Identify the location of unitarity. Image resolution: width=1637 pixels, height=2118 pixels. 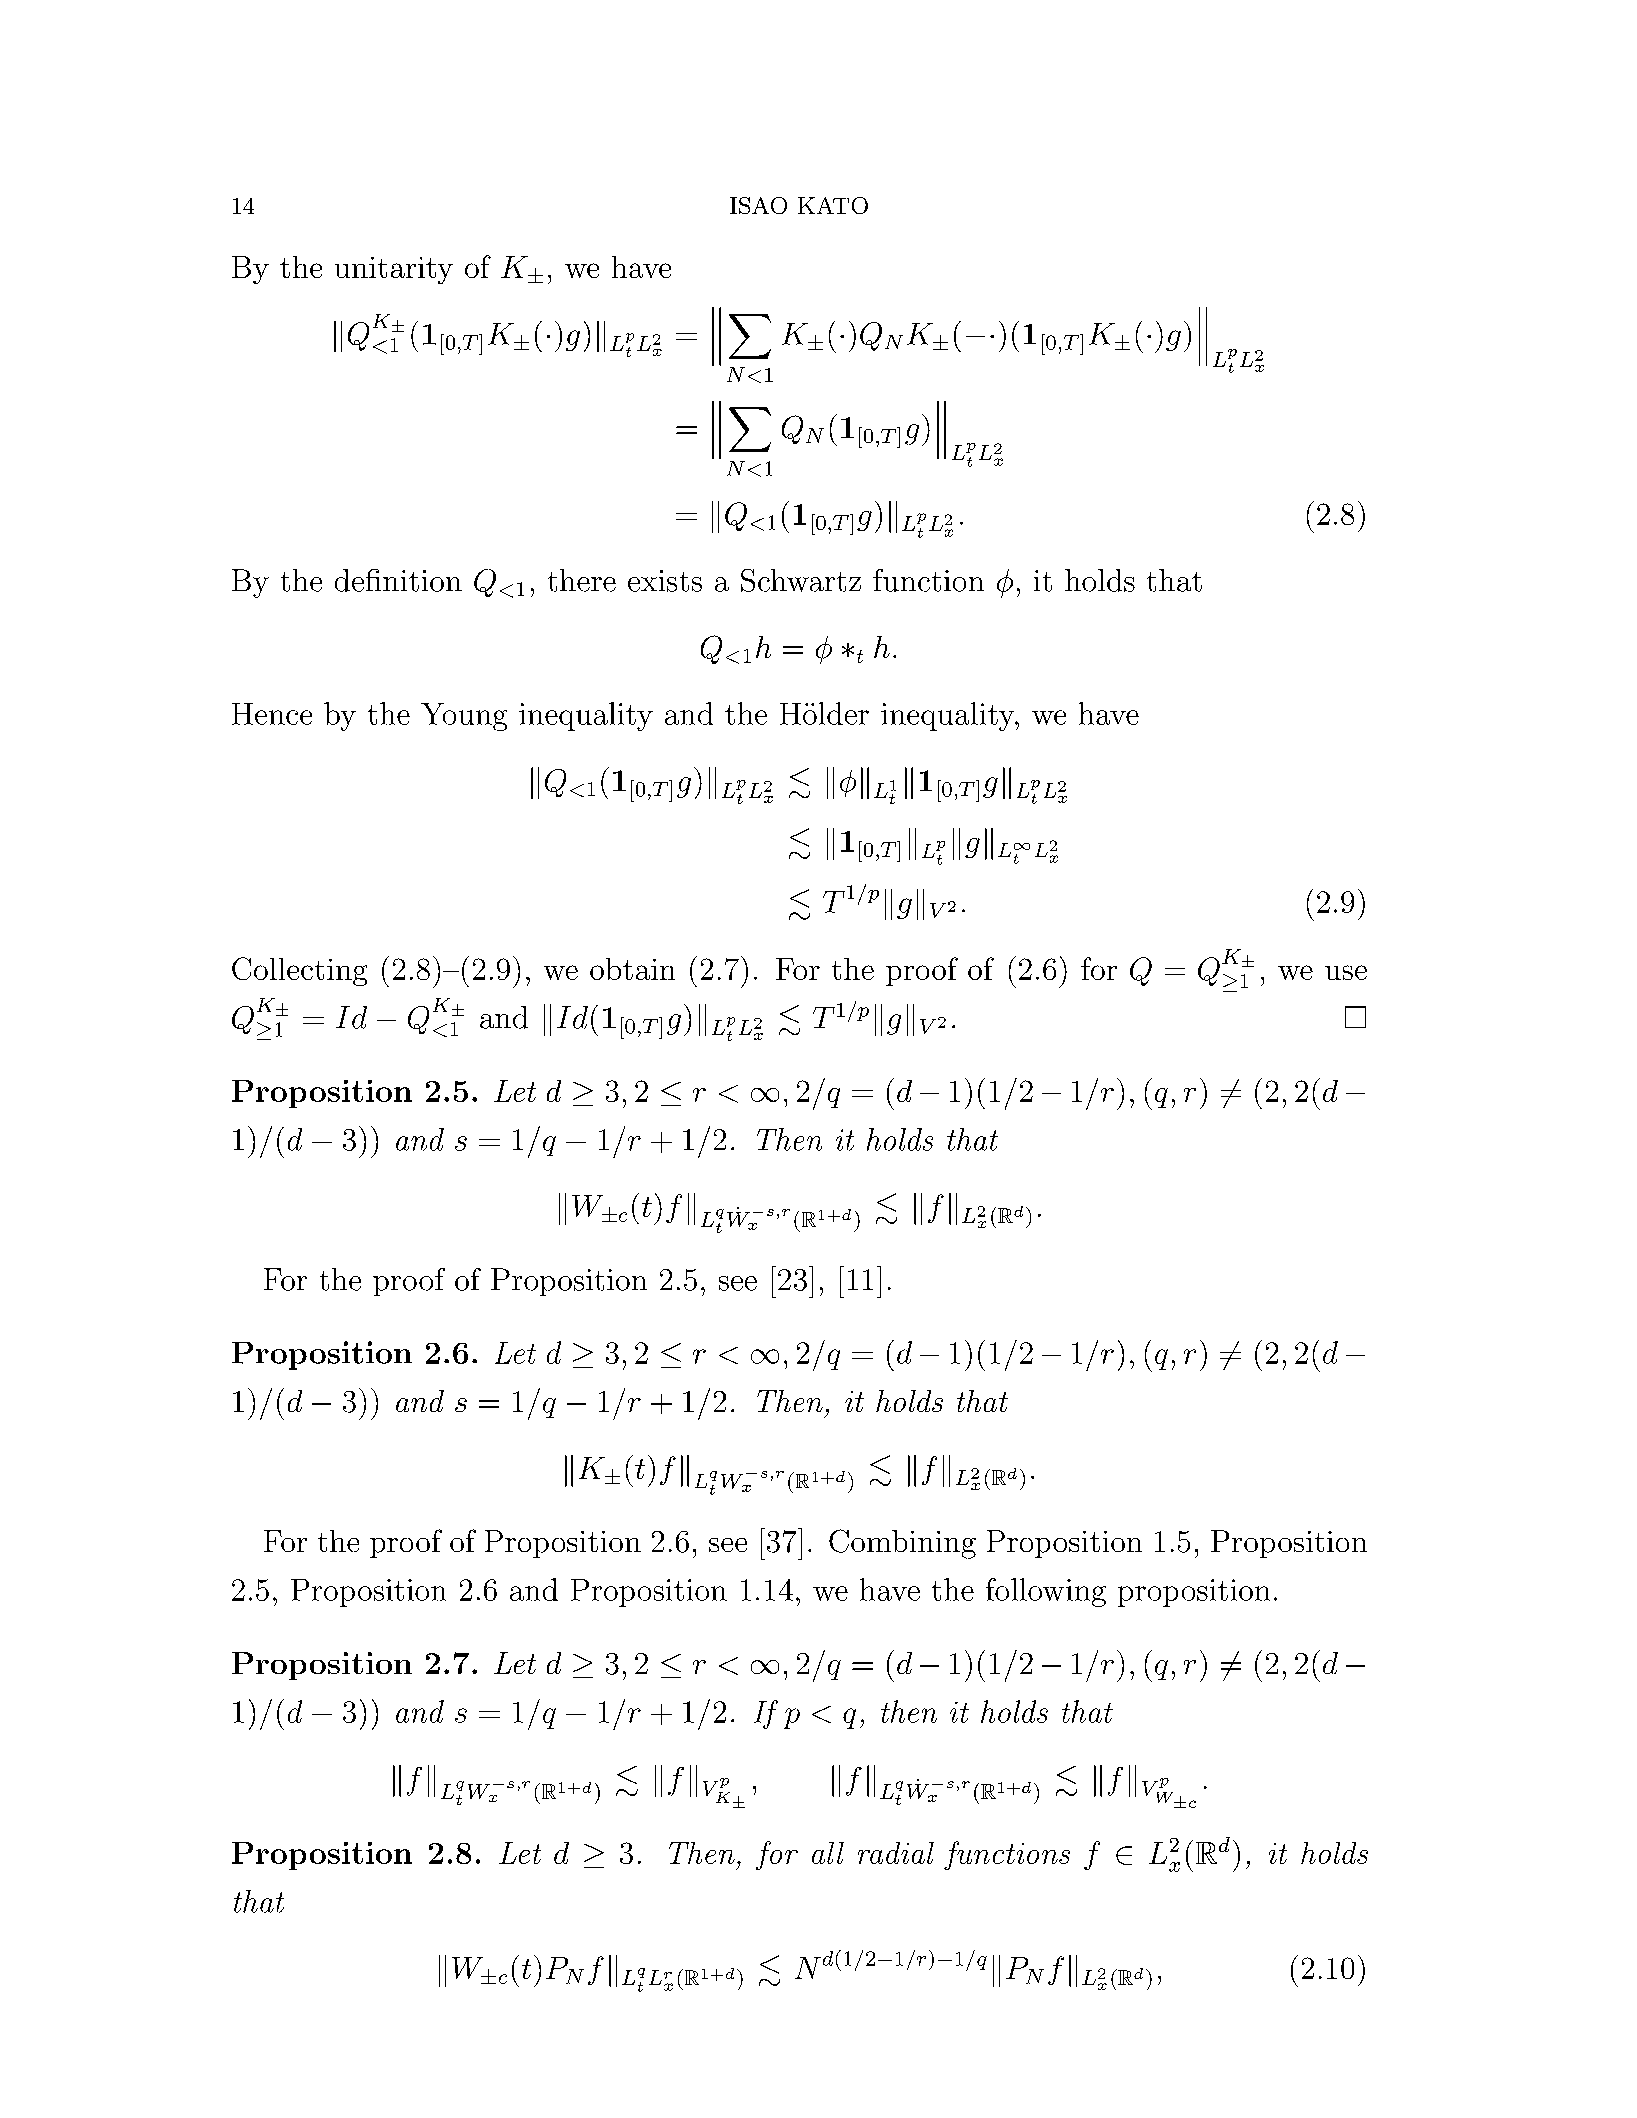
(394, 270).
